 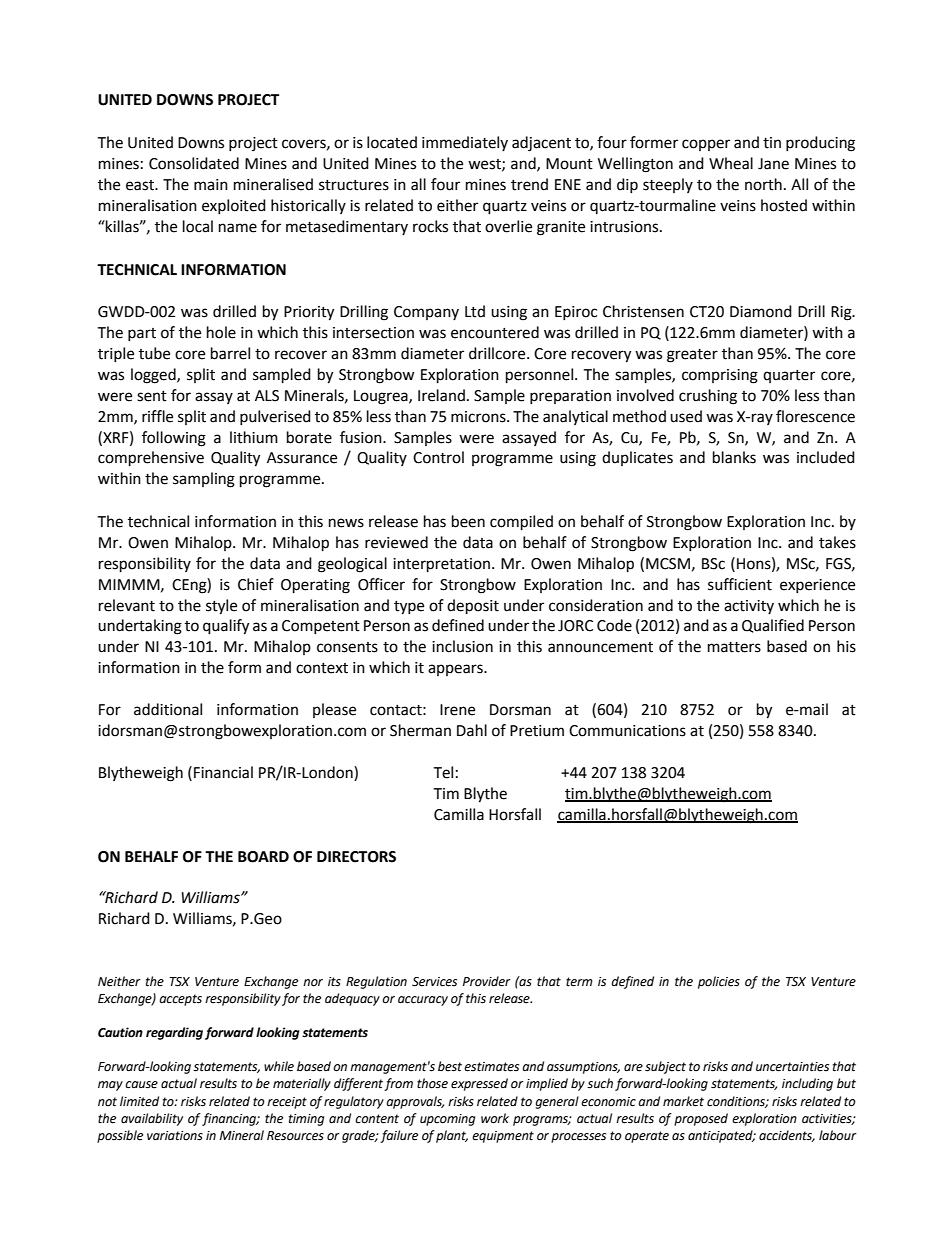 I want to click on Consolidated, so click(x=194, y=163).
